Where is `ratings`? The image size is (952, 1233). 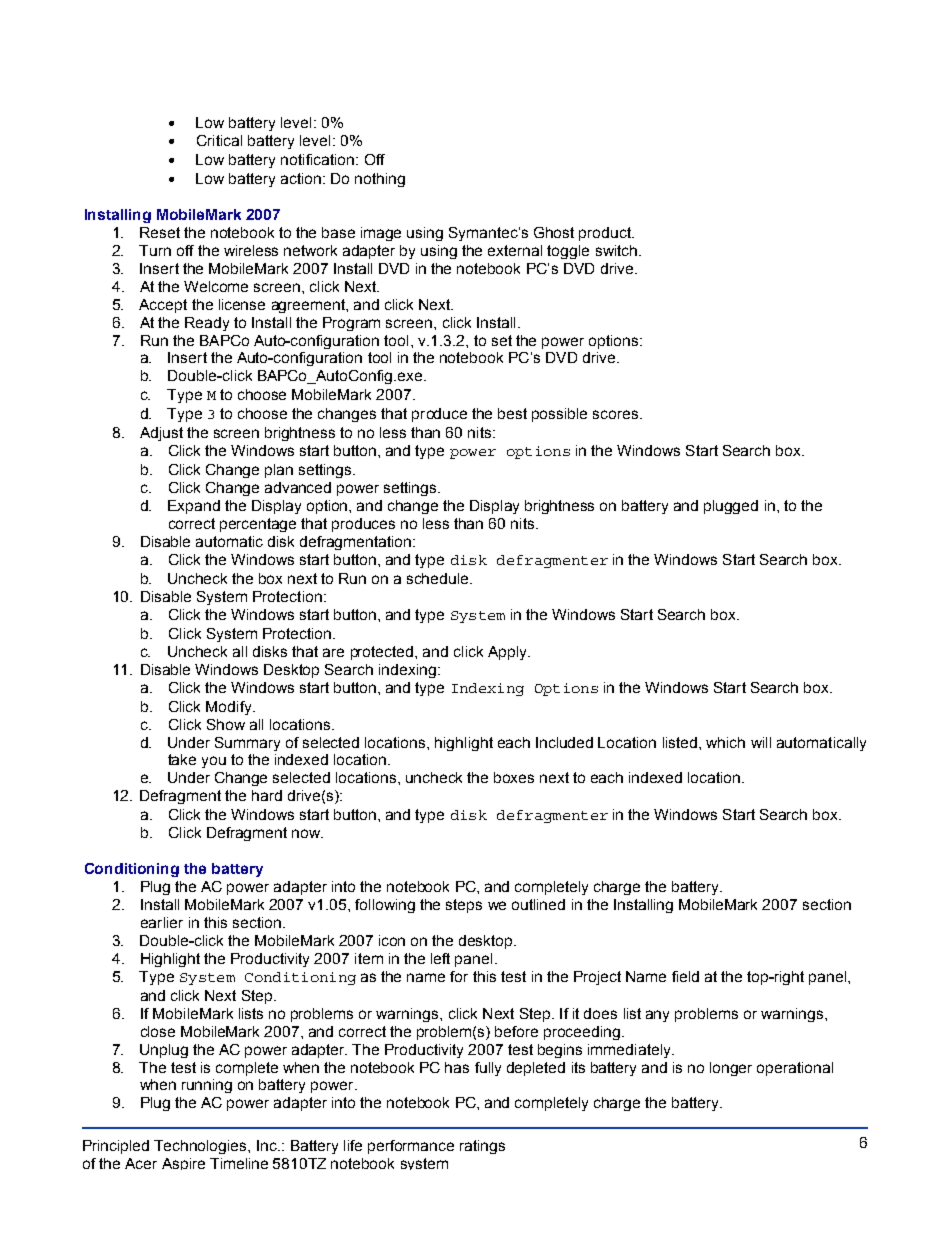
ratings is located at coordinates (482, 1147).
